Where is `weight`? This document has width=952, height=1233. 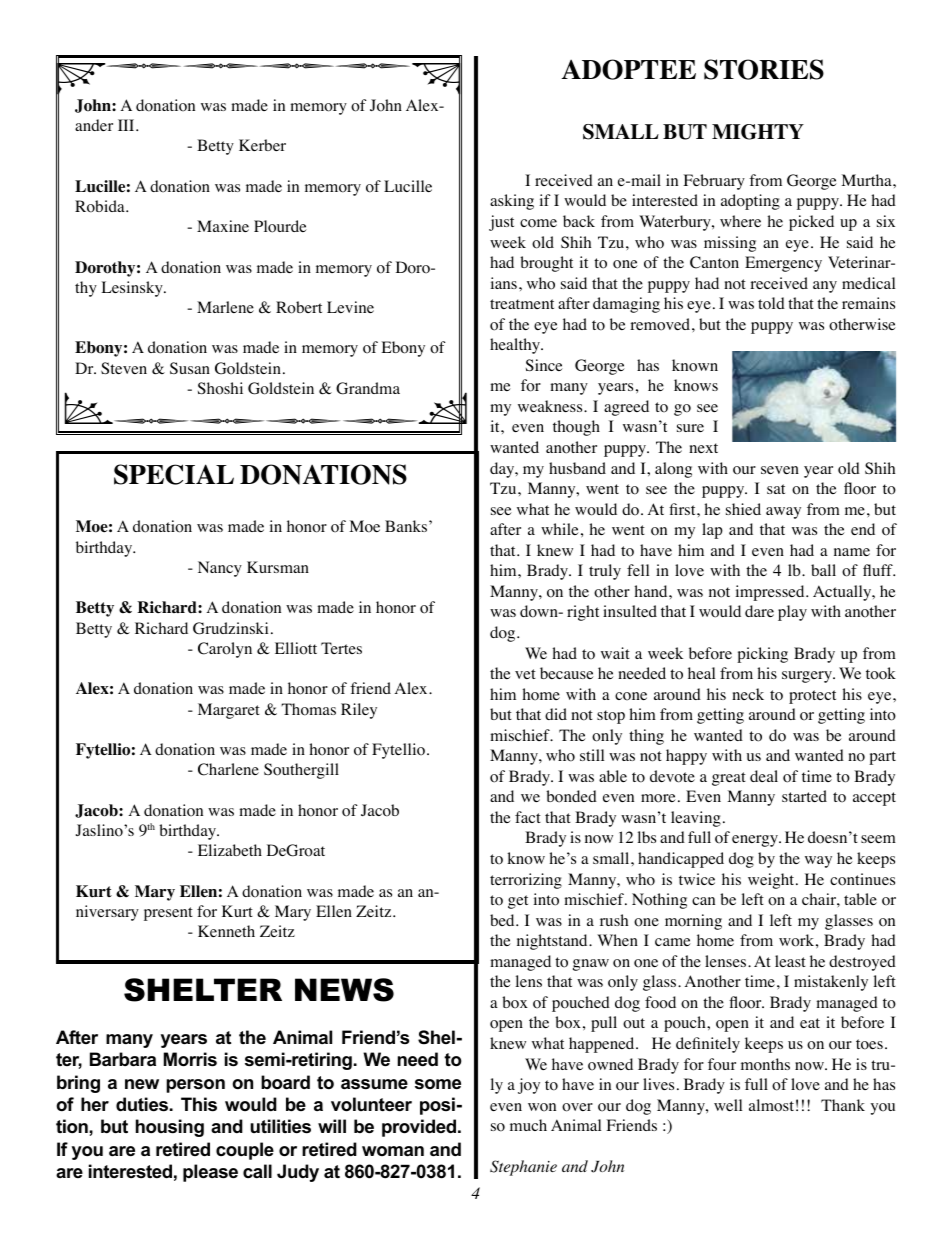 weight is located at coordinates (772, 881).
